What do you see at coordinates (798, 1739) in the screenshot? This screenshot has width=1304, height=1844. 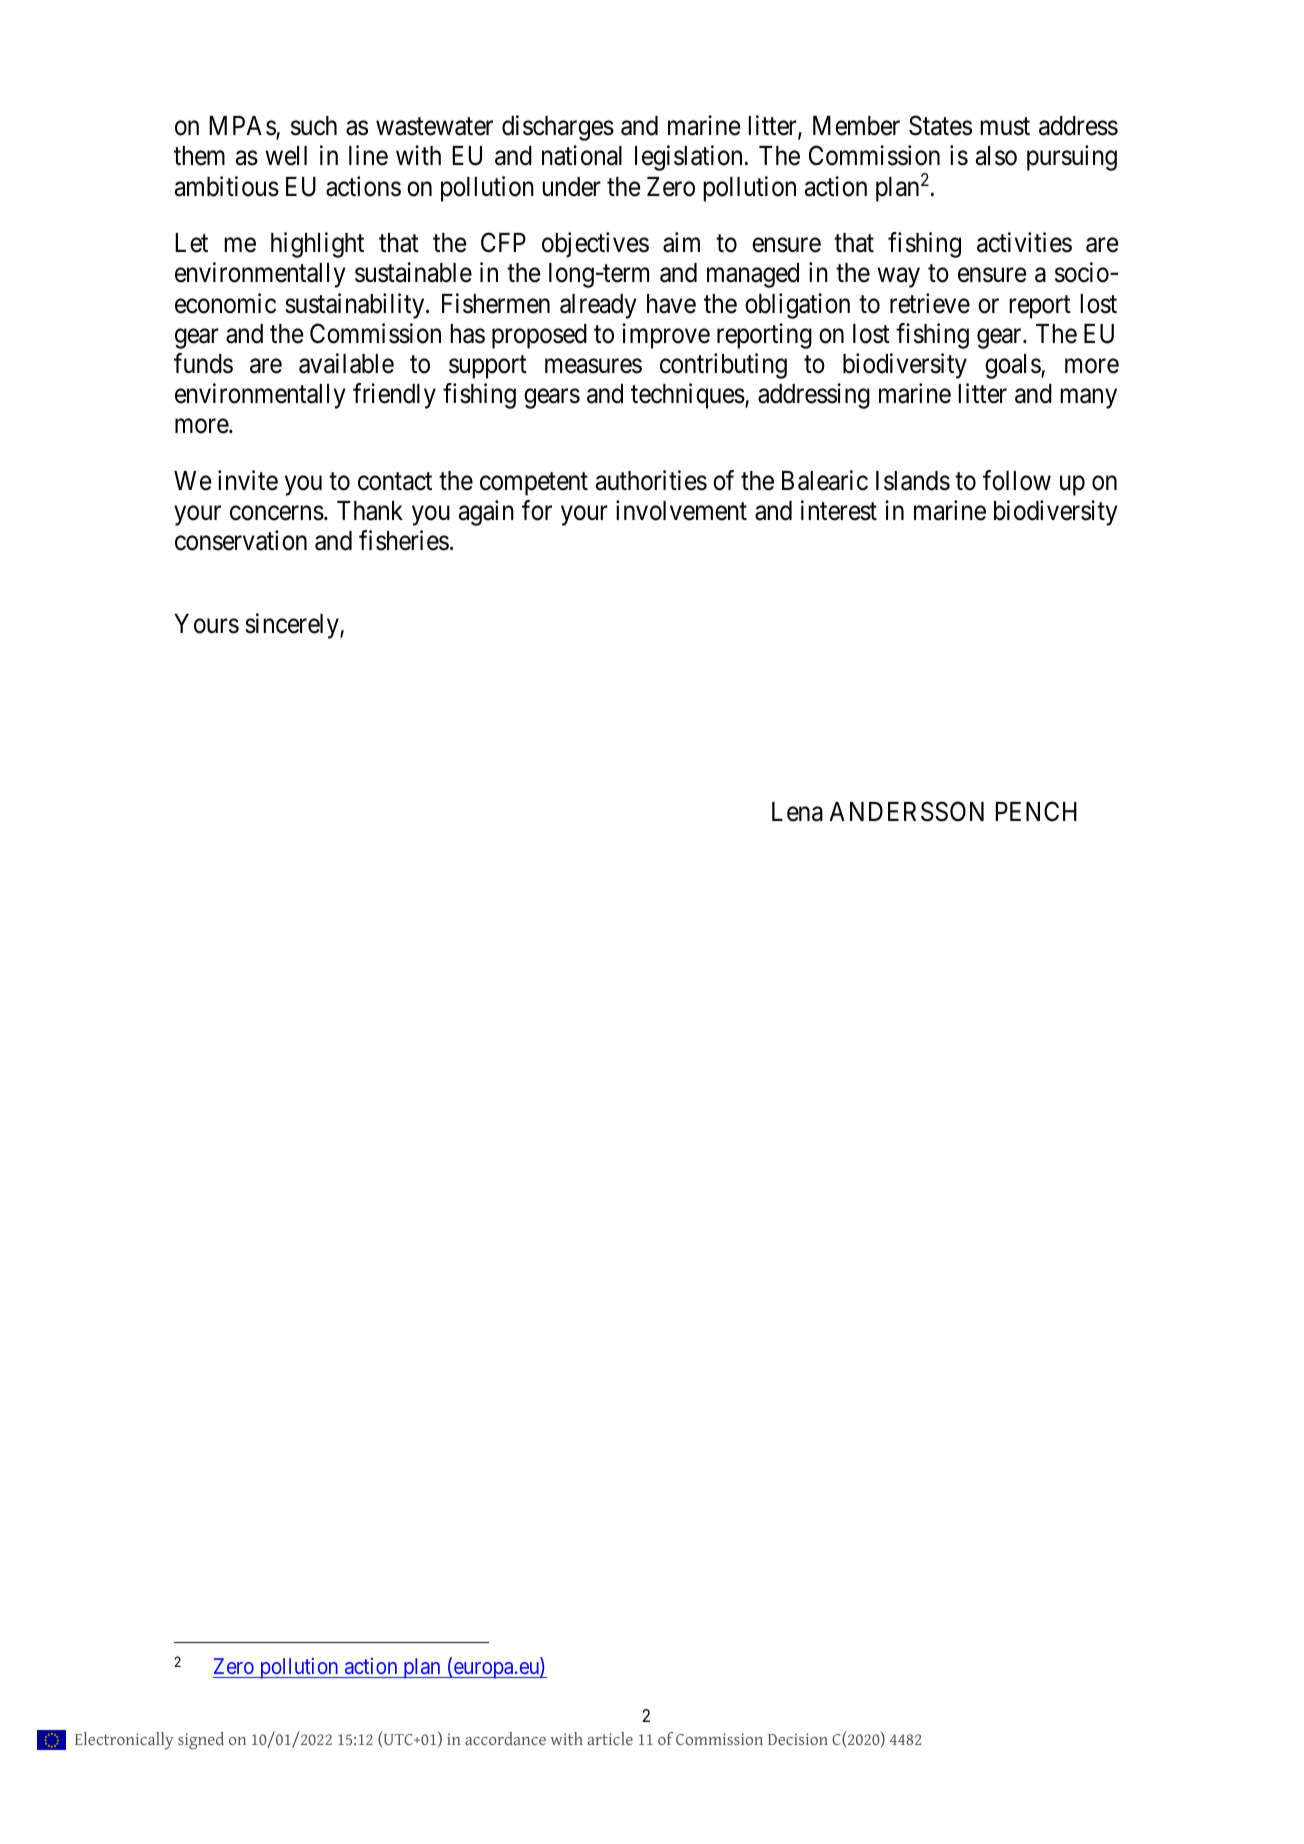 I see `Decision` at bounding box center [798, 1739].
